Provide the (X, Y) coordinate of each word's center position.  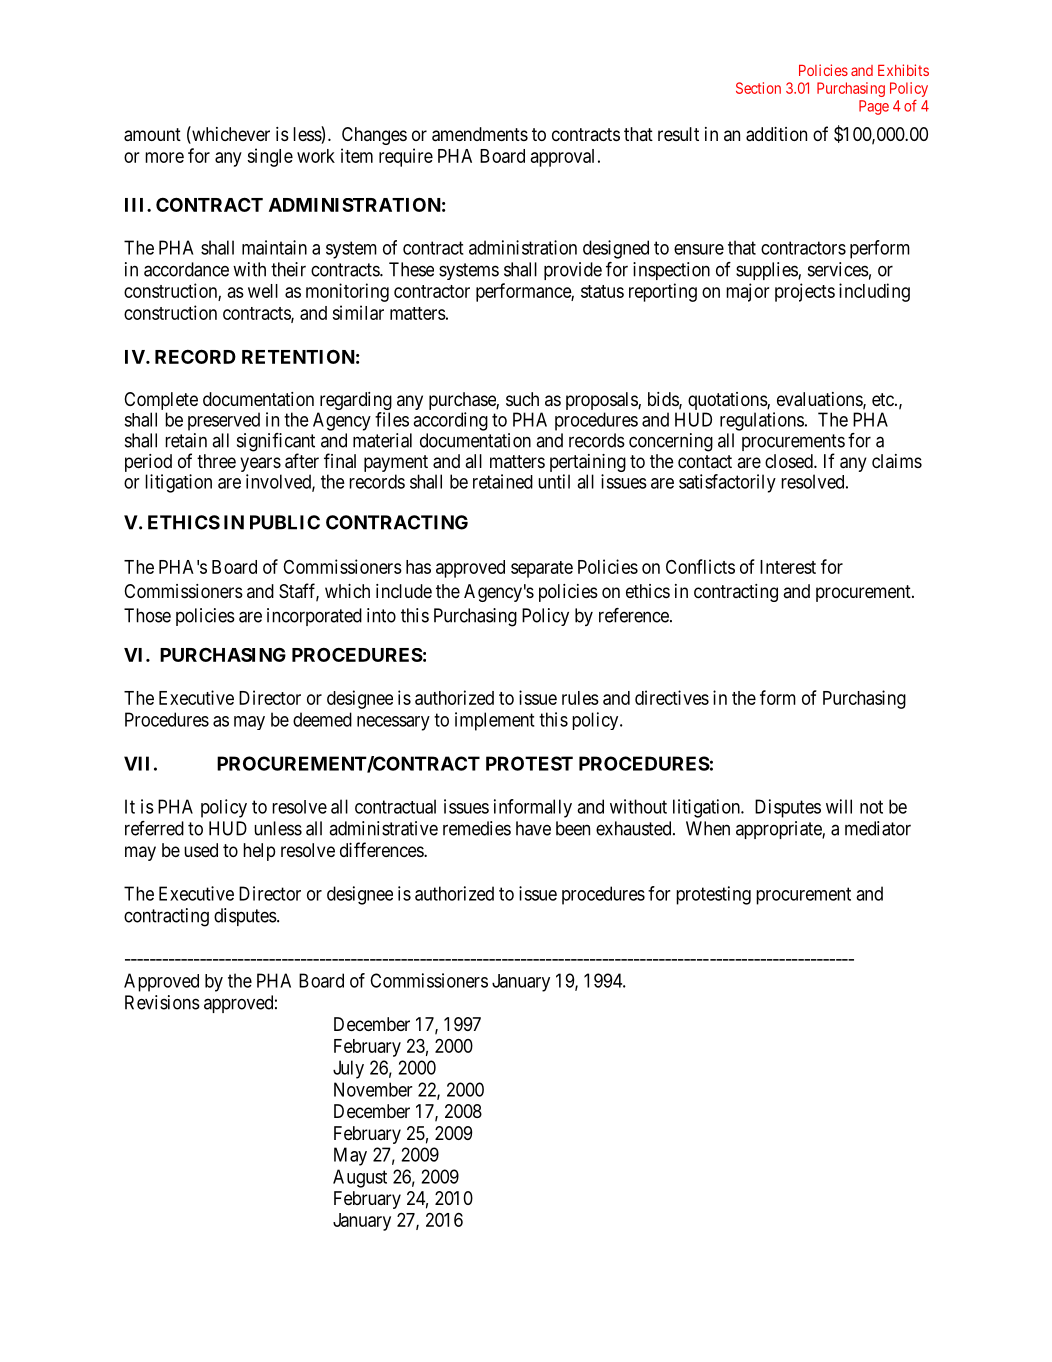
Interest (788, 567)
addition (776, 134)
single (270, 157)
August (360, 1178)
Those (147, 615)
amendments (480, 134)
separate (542, 569)
